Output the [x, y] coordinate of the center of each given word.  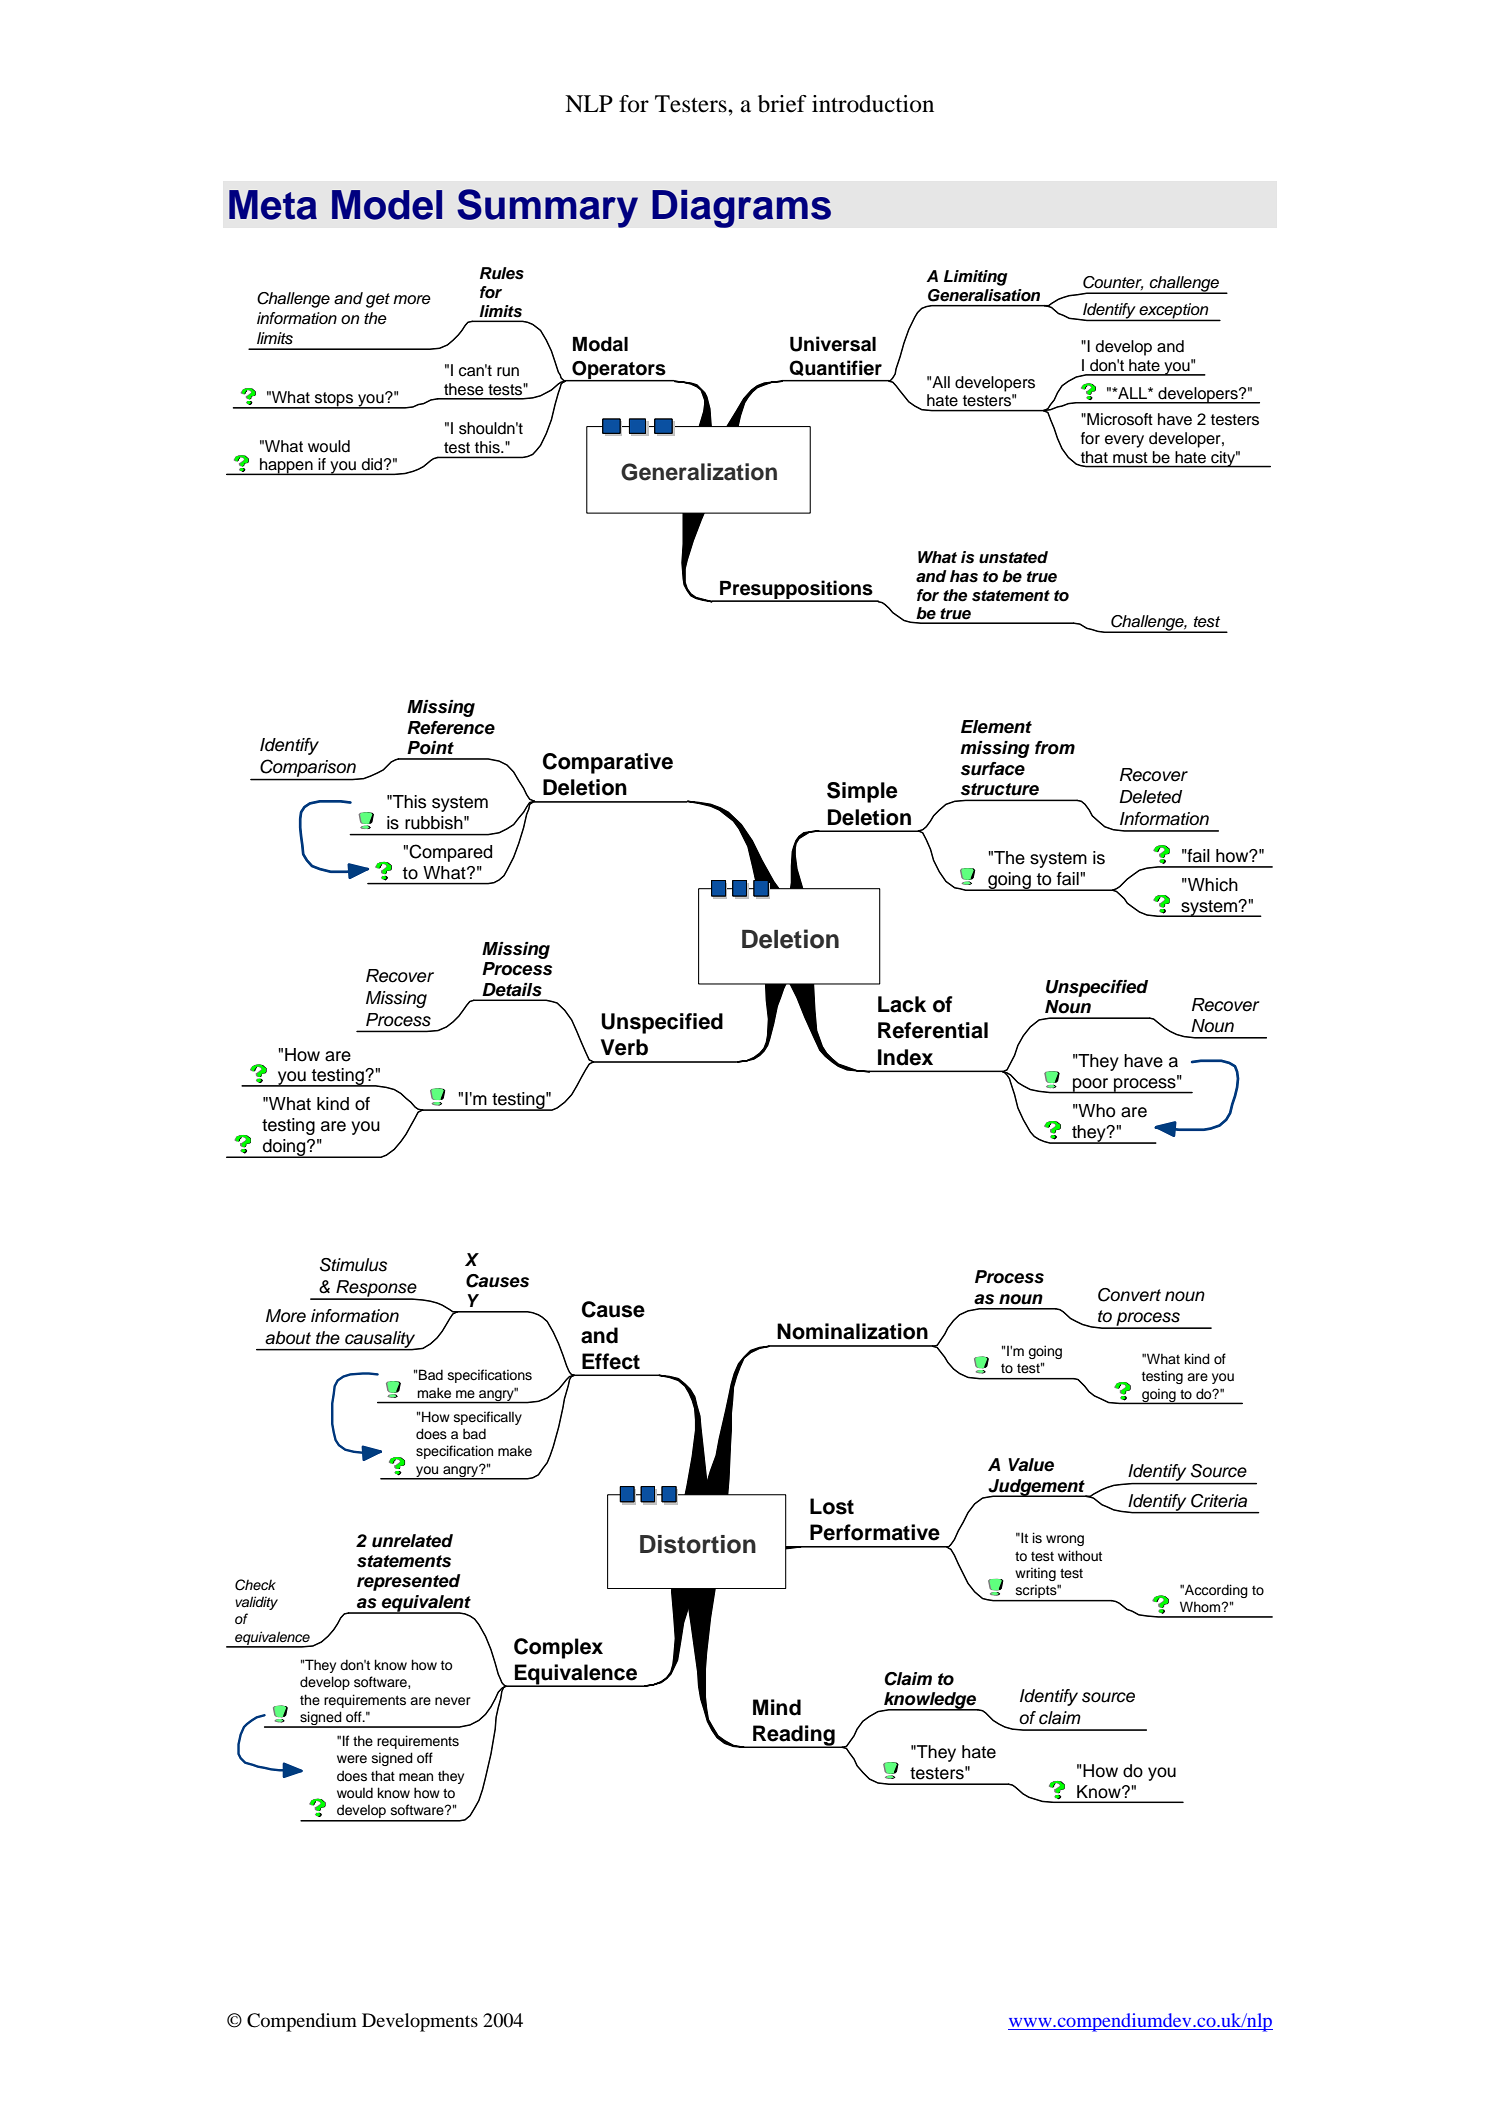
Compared [450, 853]
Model [387, 205]
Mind [777, 1707]
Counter [1113, 283]
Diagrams [741, 208]
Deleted [1150, 797]
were [352, 1759]
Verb [624, 1047]
